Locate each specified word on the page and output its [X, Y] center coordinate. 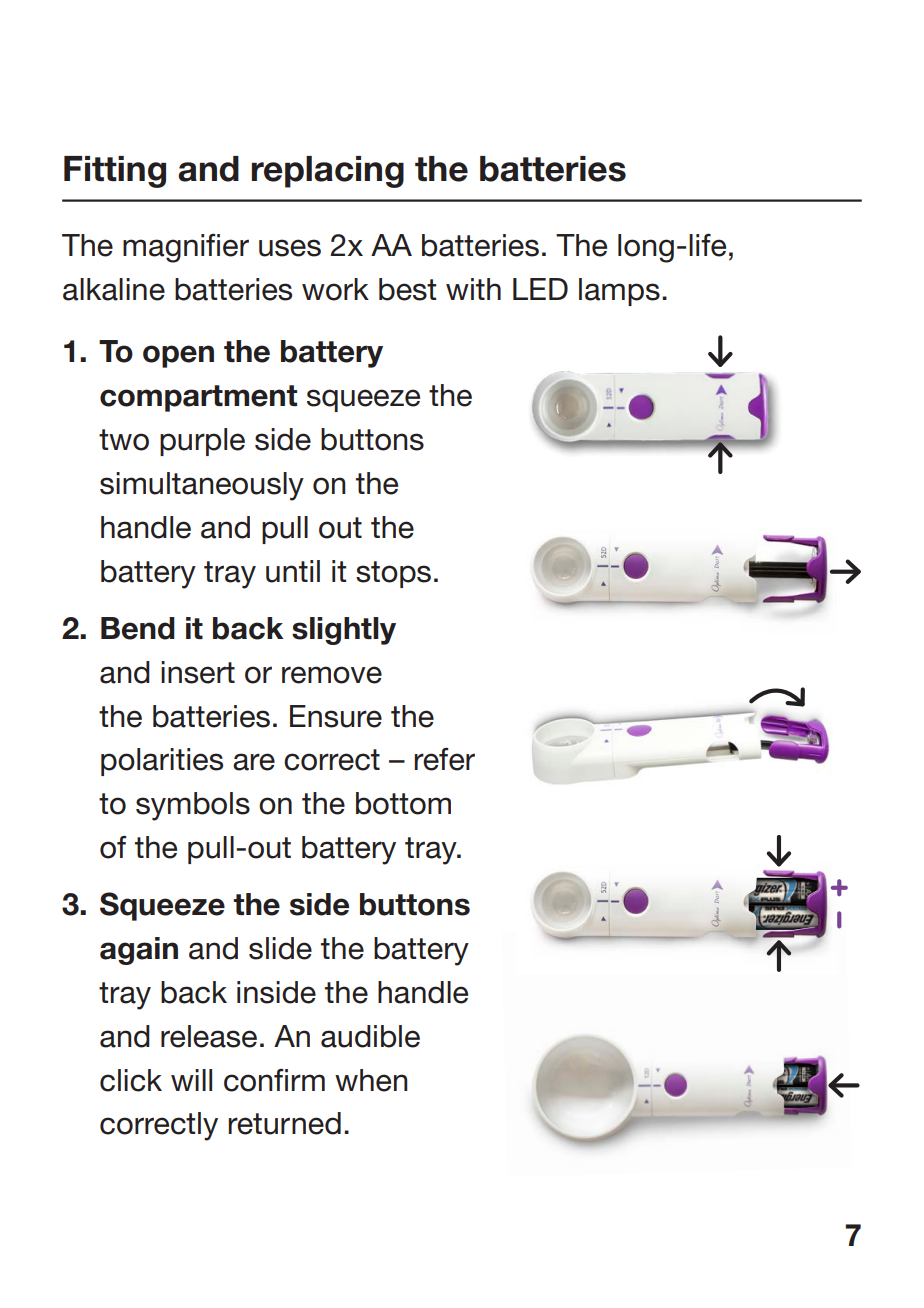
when [371, 1080]
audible [370, 1036]
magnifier [186, 248]
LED [540, 289]
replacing [328, 172]
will [191, 1080]
